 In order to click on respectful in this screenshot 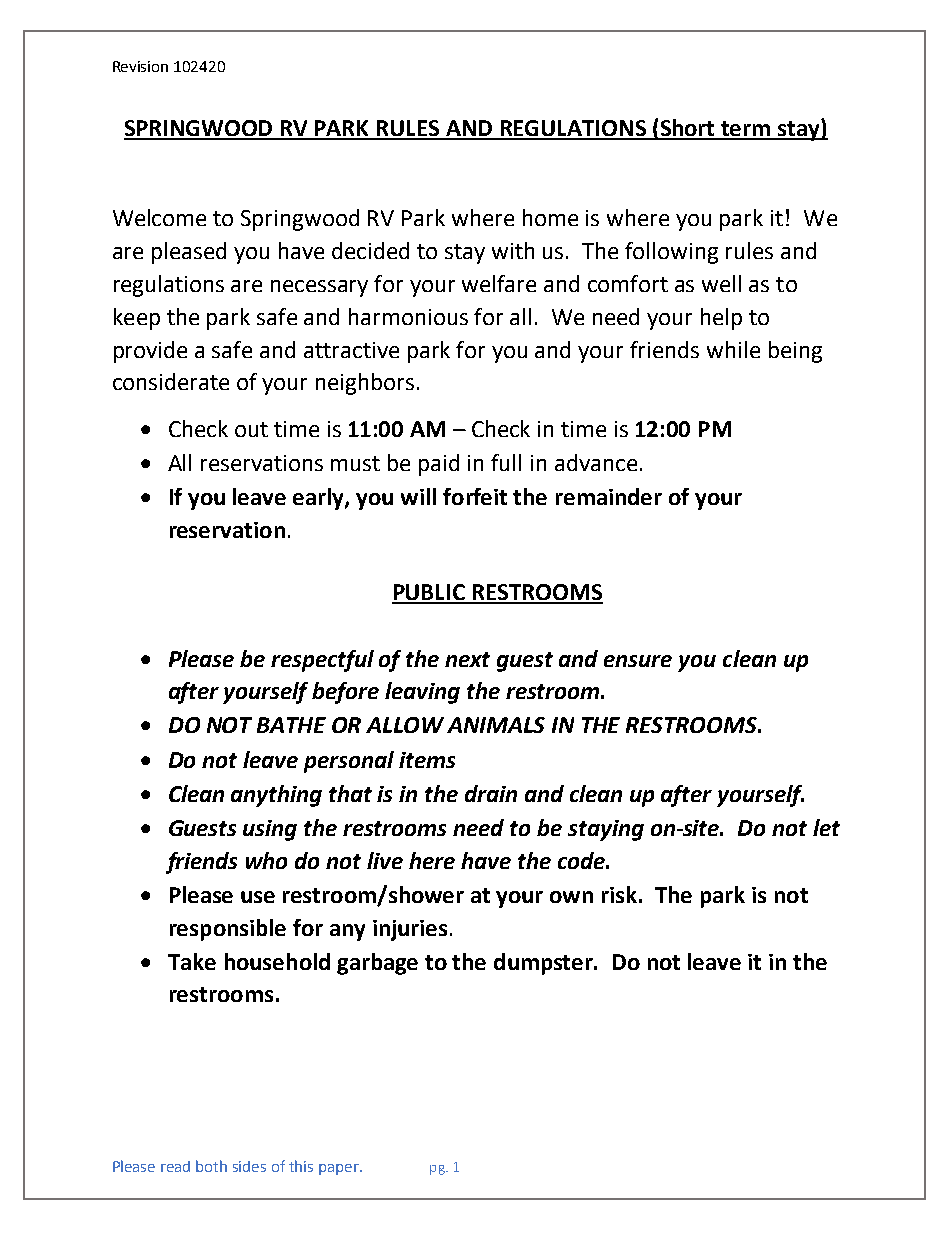, I will do `click(322, 661)`.
